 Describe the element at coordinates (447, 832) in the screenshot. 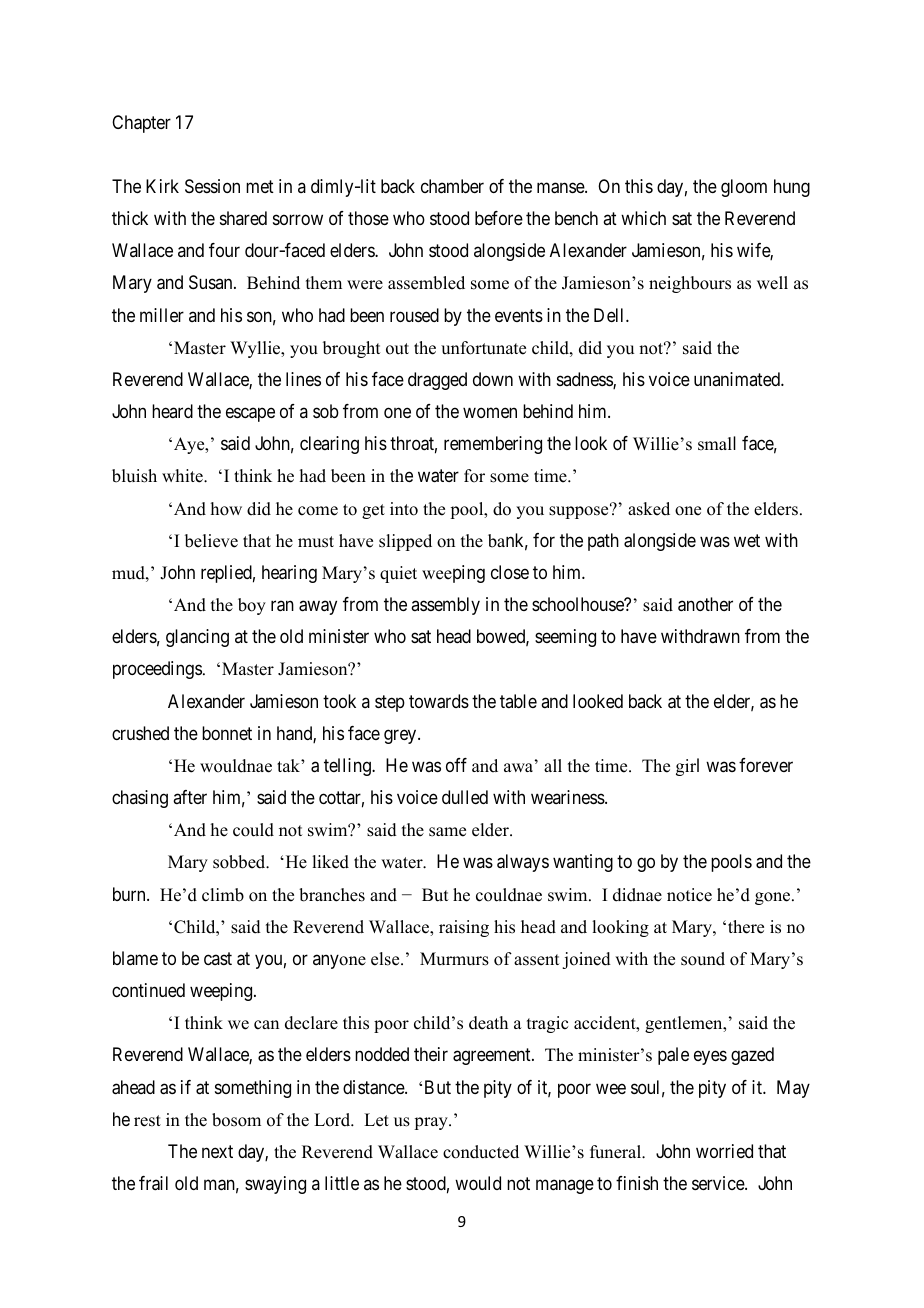

I see `same` at that location.
